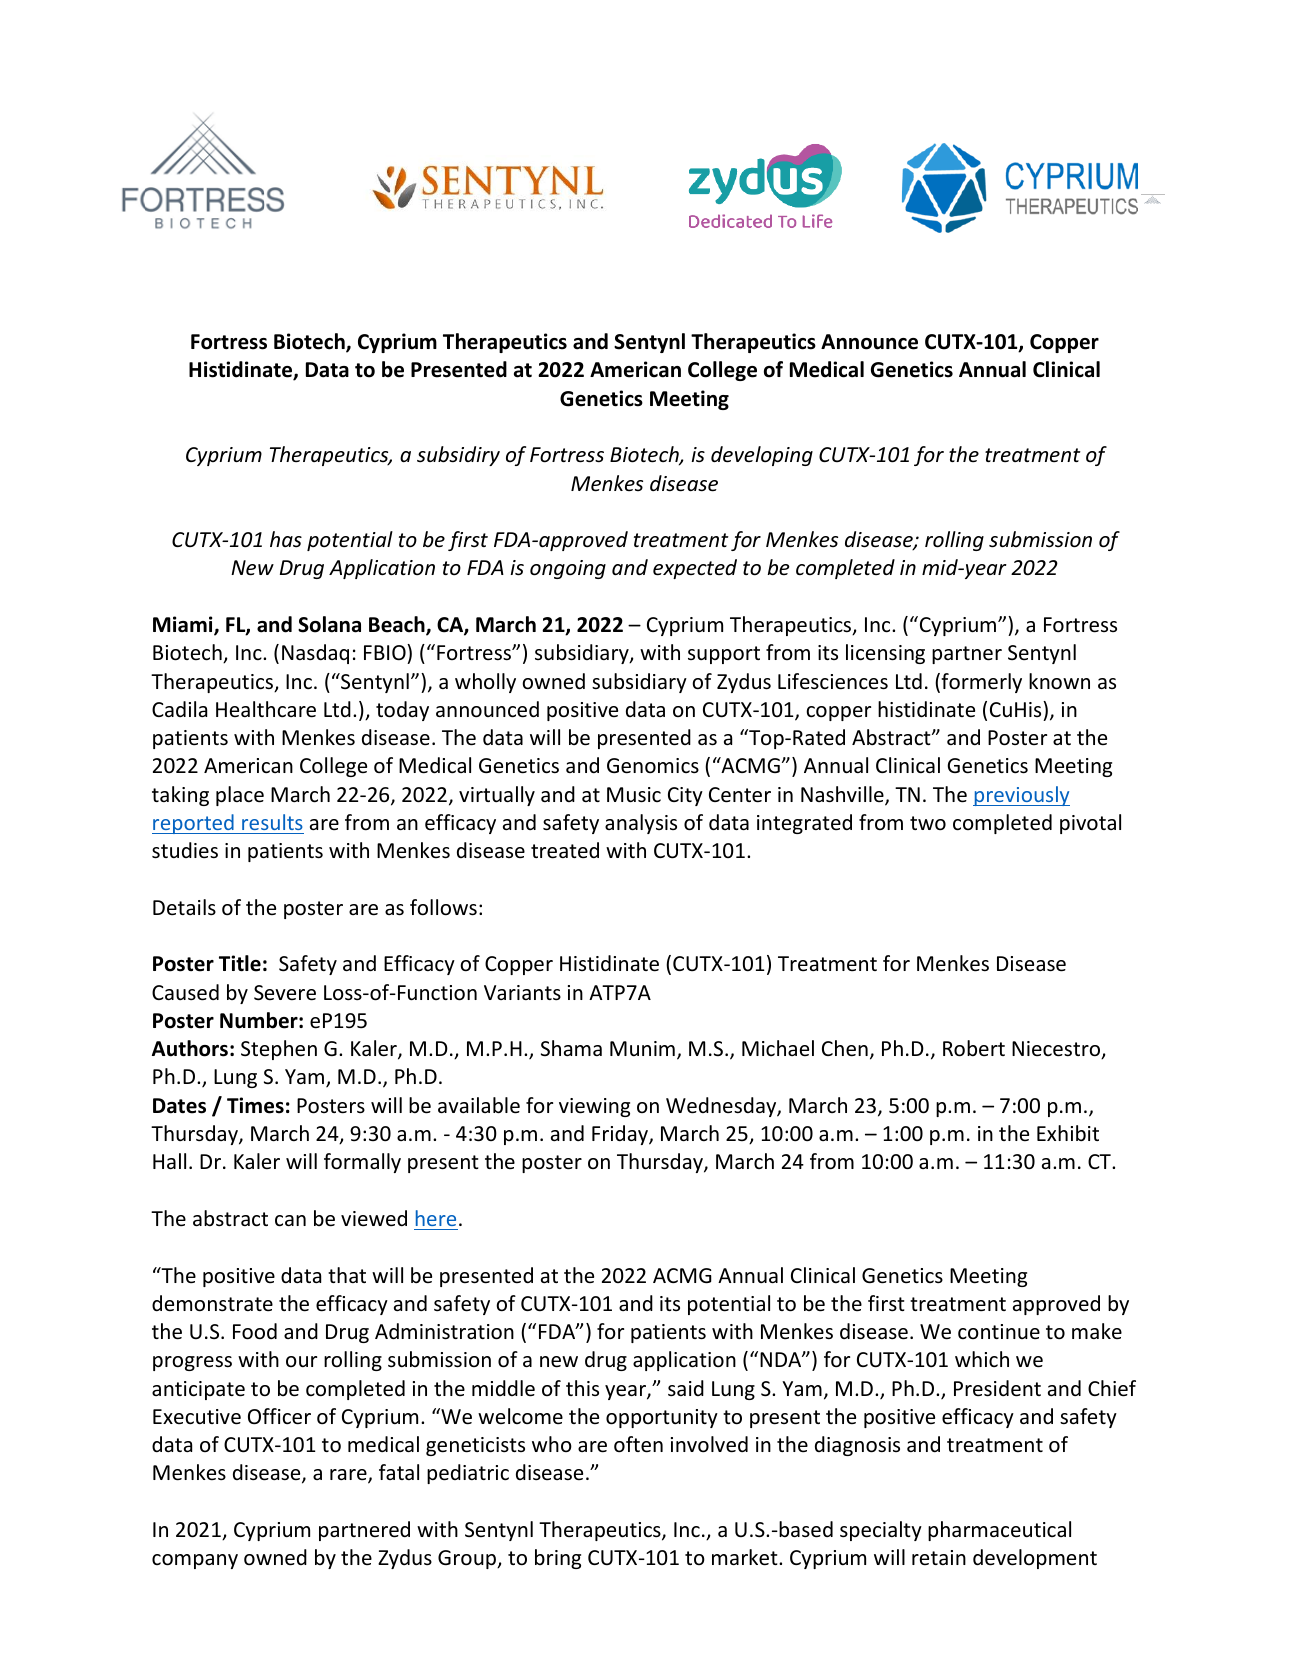 Image resolution: width=1289 pixels, height=1668 pixels. I want to click on treated, so click(565, 850).
